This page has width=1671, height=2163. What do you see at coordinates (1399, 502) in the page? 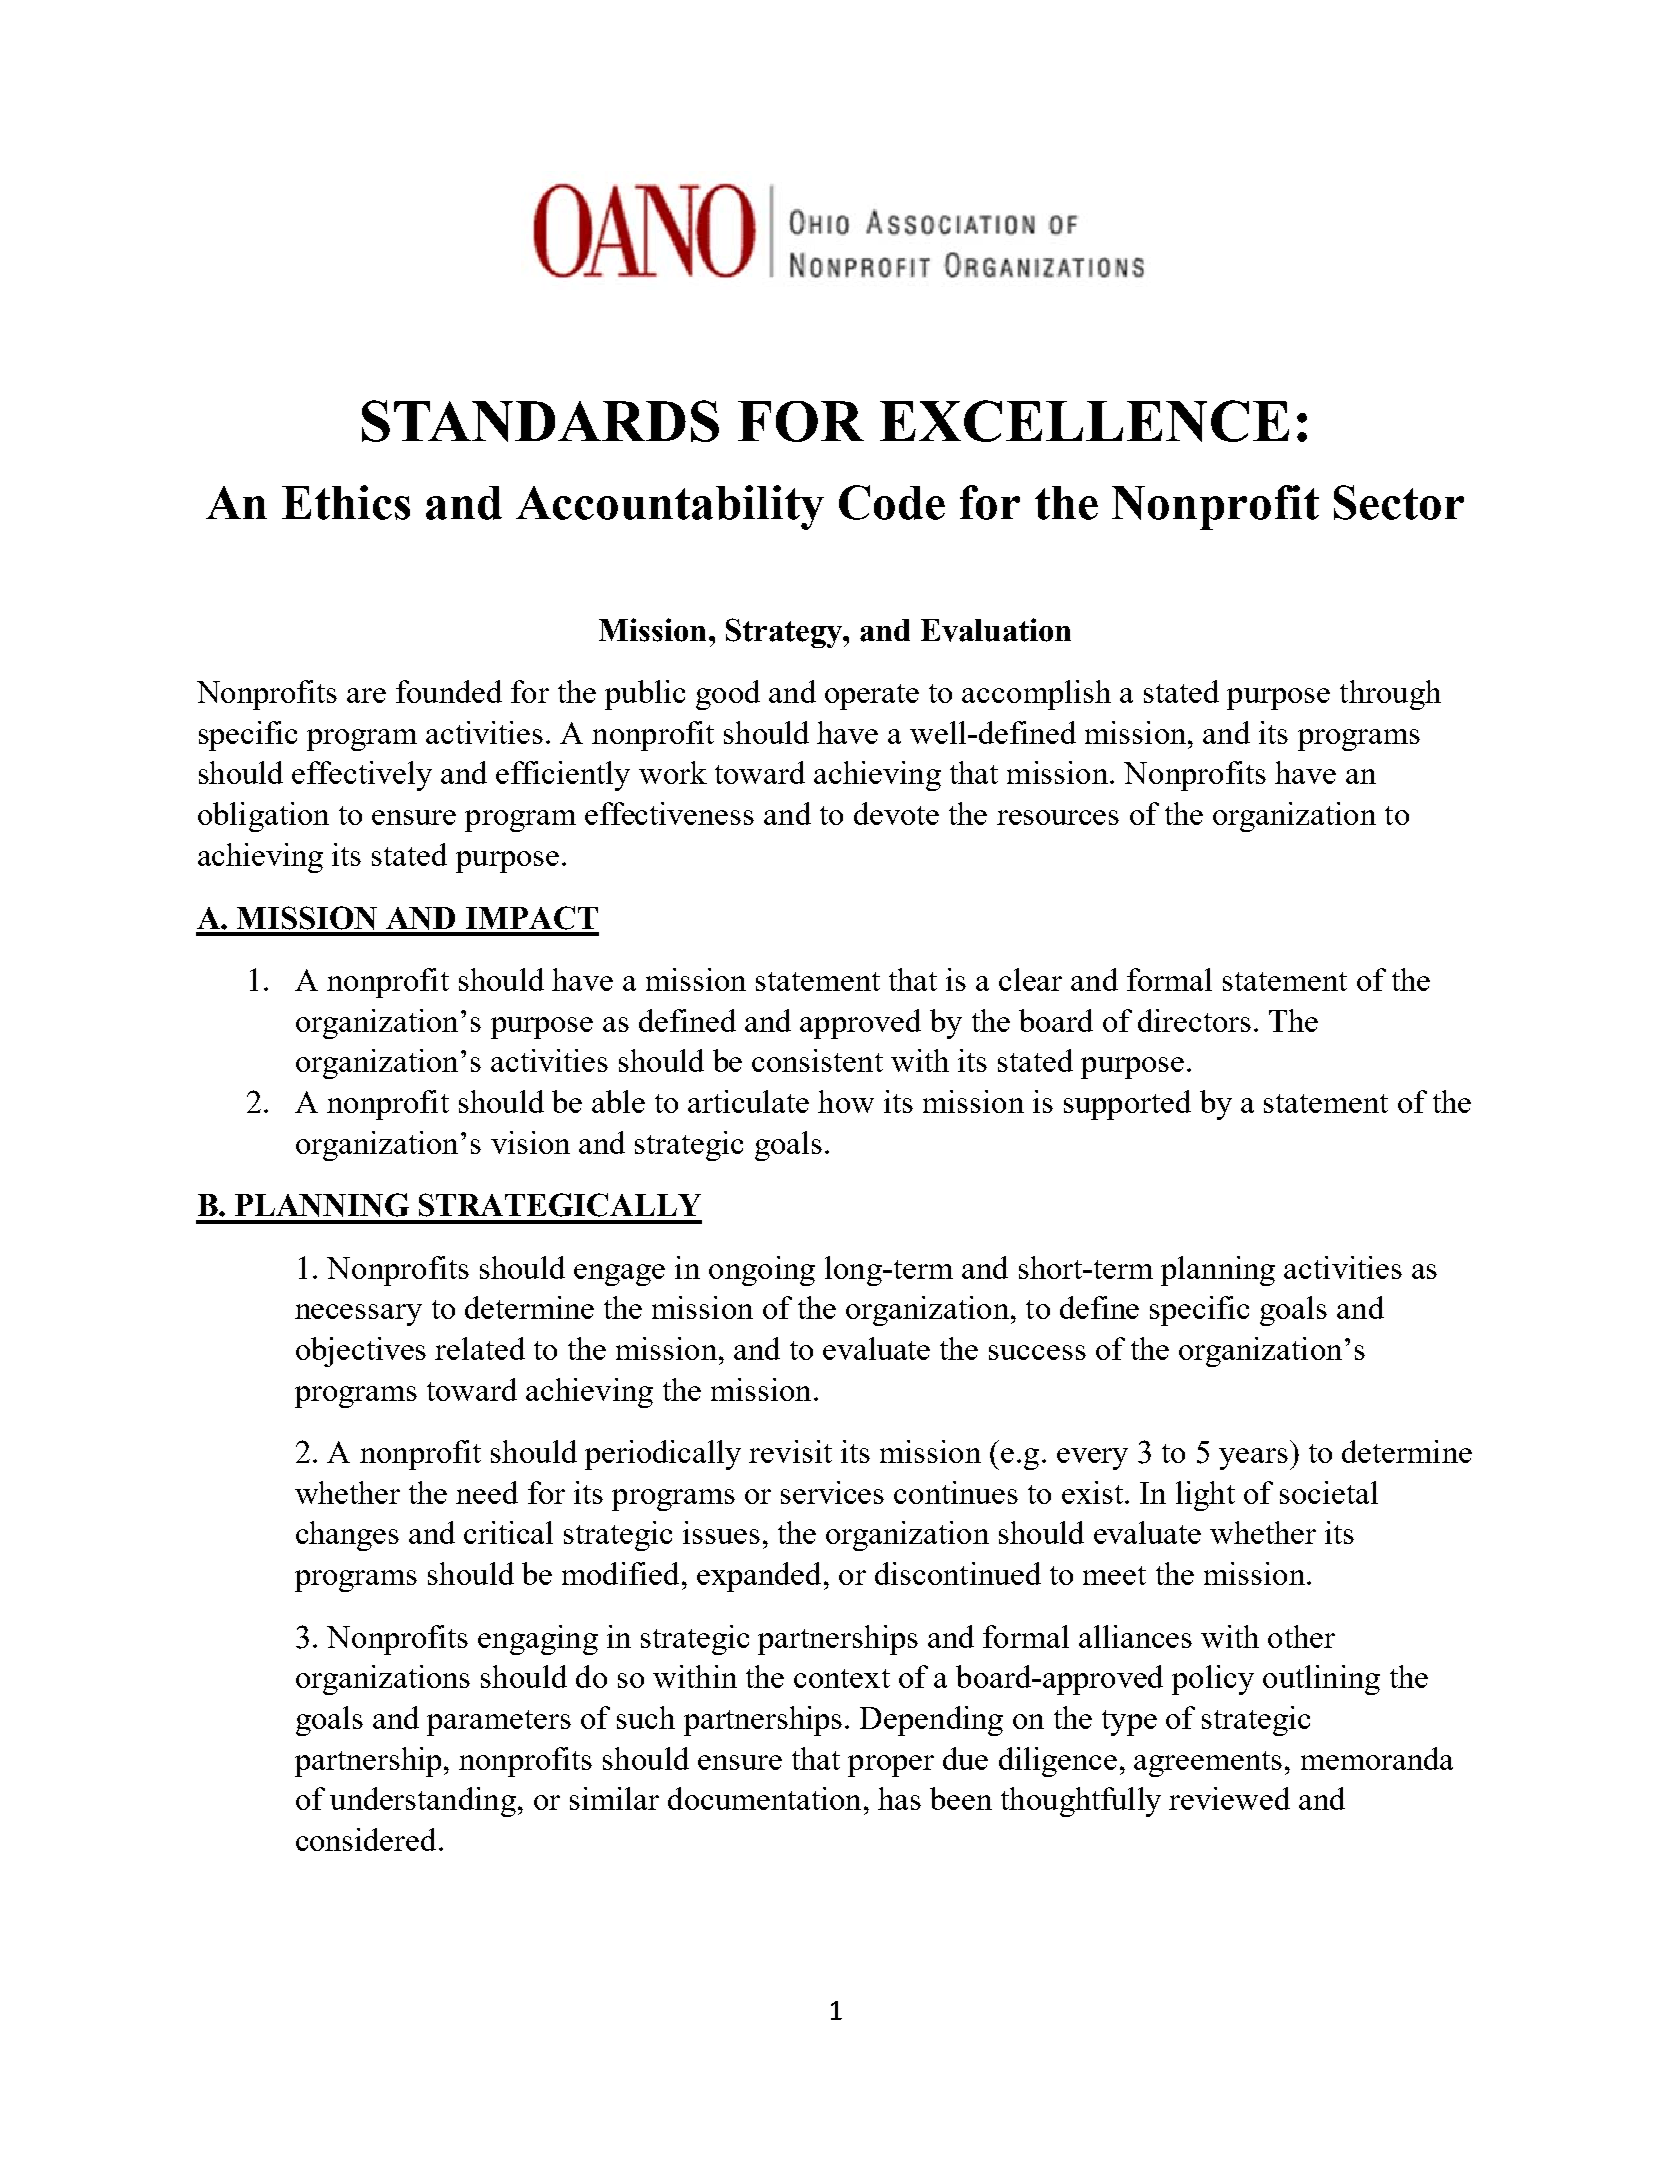
I see `Sector` at bounding box center [1399, 502].
